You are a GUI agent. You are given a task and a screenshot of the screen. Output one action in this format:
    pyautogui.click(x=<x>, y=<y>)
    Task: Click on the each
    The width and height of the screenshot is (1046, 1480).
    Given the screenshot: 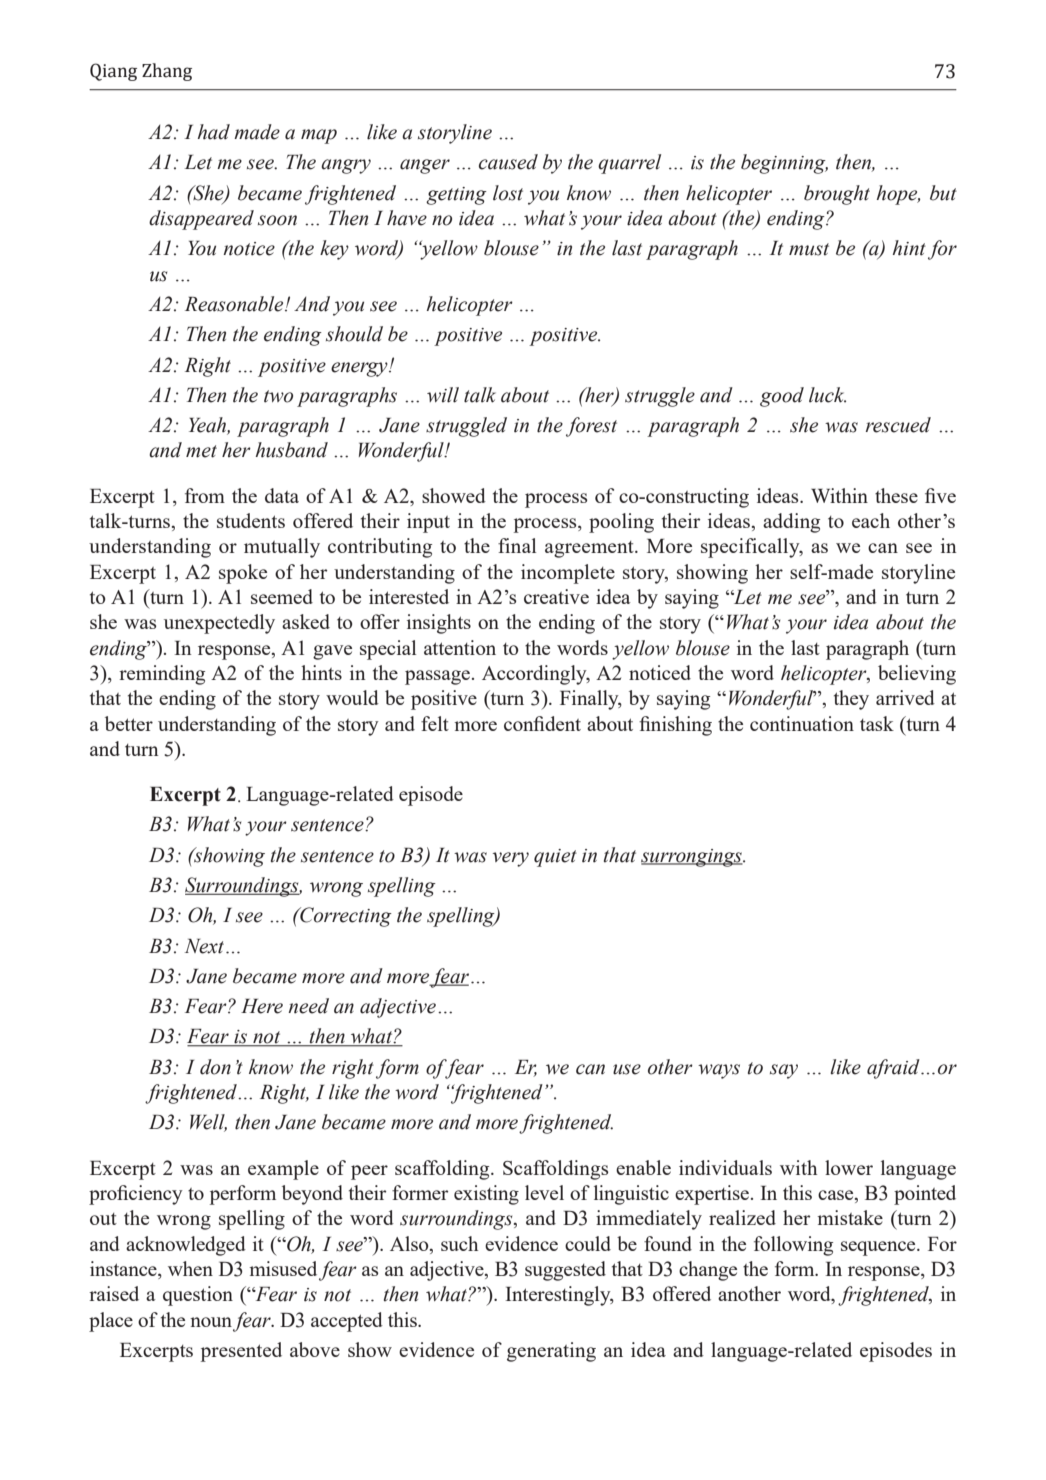 What is the action you would take?
    pyautogui.click(x=871, y=520)
